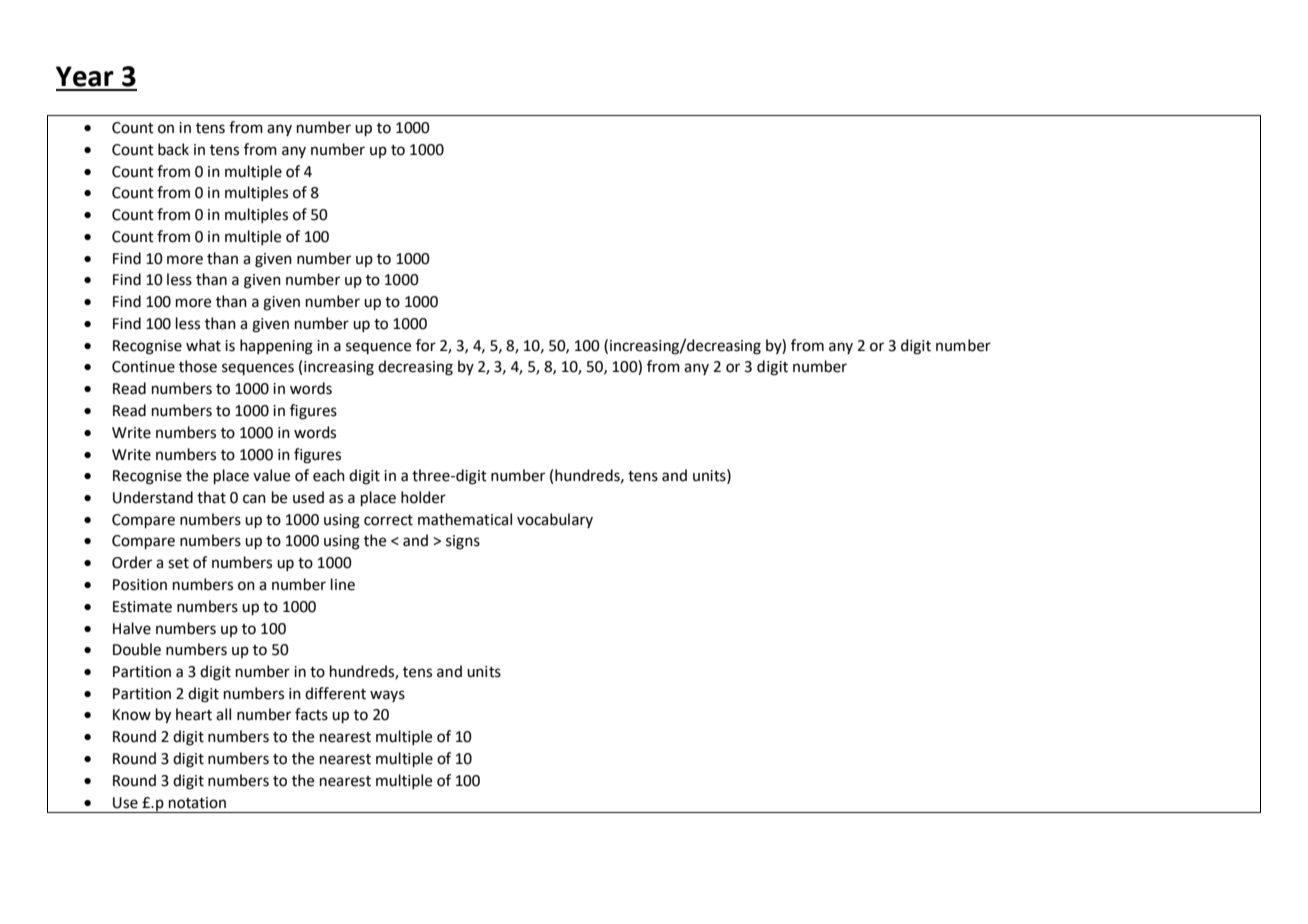 The width and height of the document is (1308, 924). What do you see at coordinates (426, 345) in the document?
I see `for` at bounding box center [426, 345].
